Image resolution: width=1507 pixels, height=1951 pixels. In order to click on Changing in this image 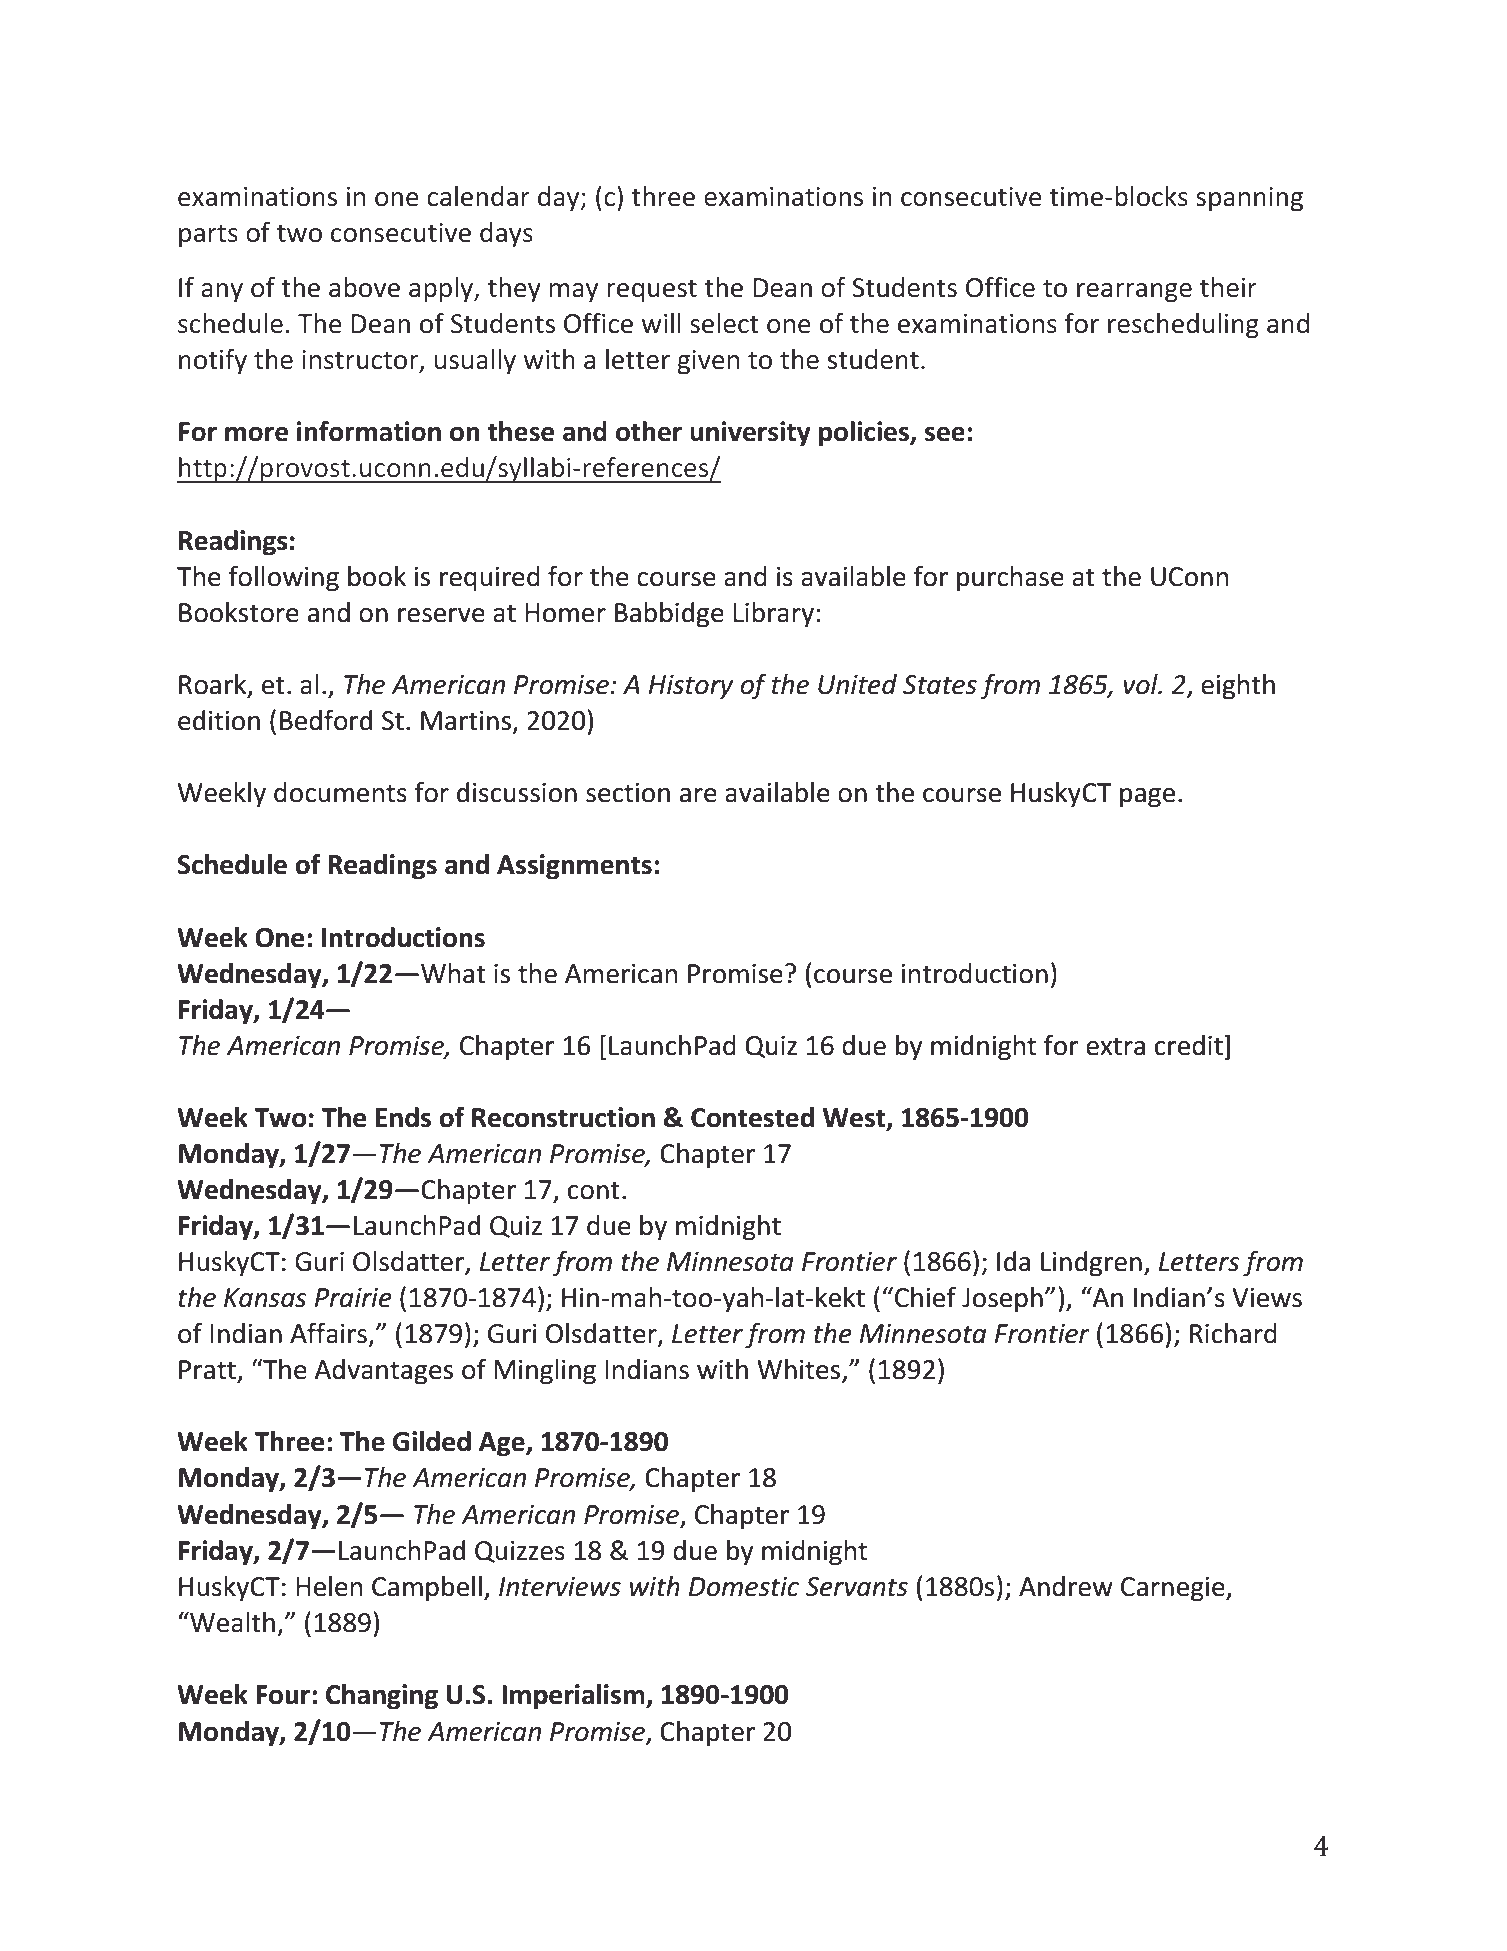, I will do `click(382, 1697)`.
